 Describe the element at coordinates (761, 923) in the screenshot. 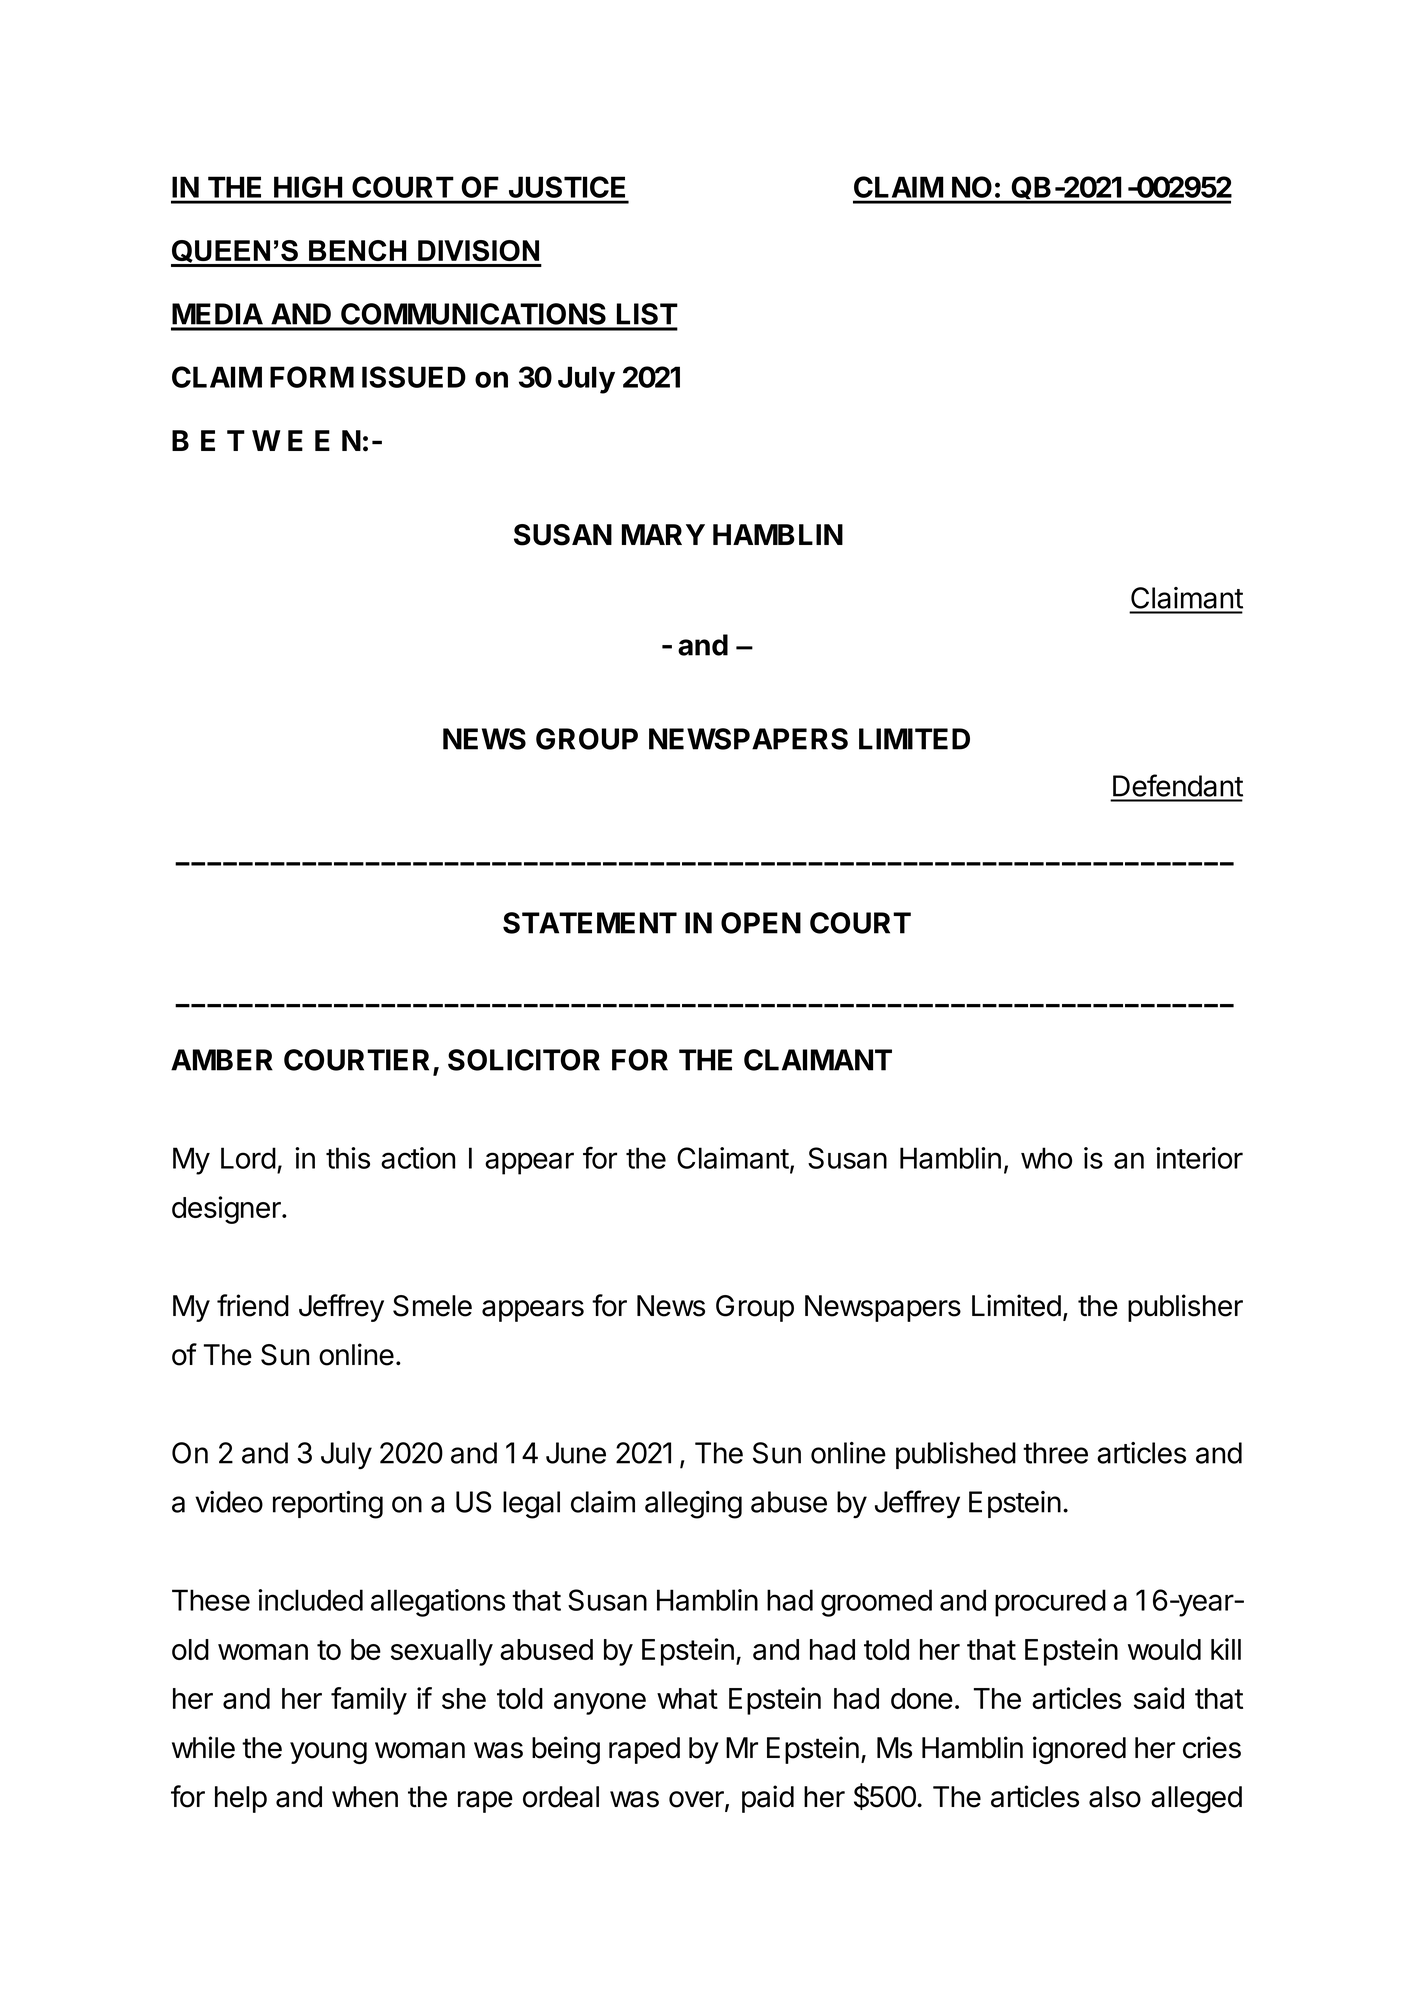

I see `OPEN` at that location.
